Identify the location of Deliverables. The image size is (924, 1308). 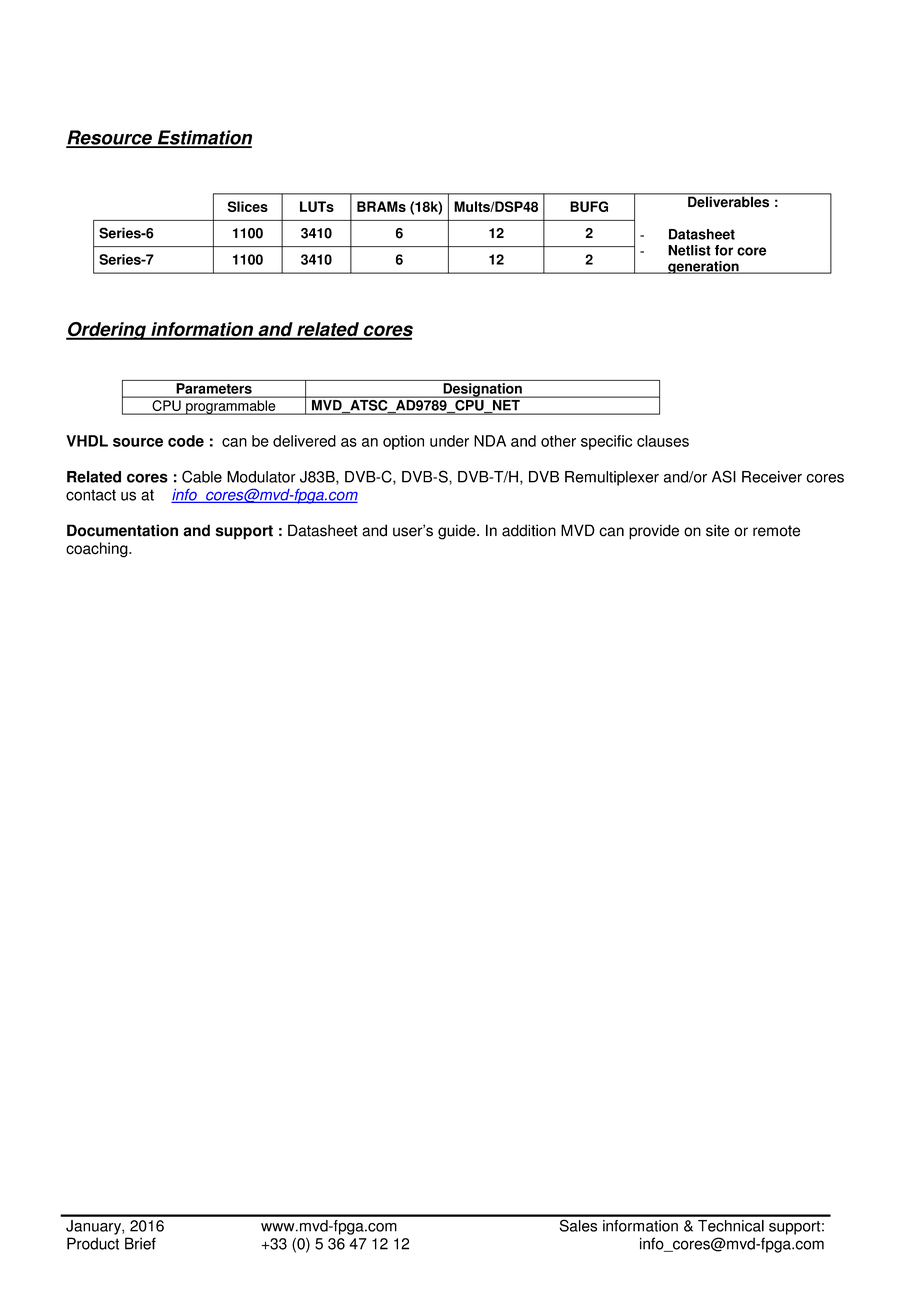
(729, 201).
